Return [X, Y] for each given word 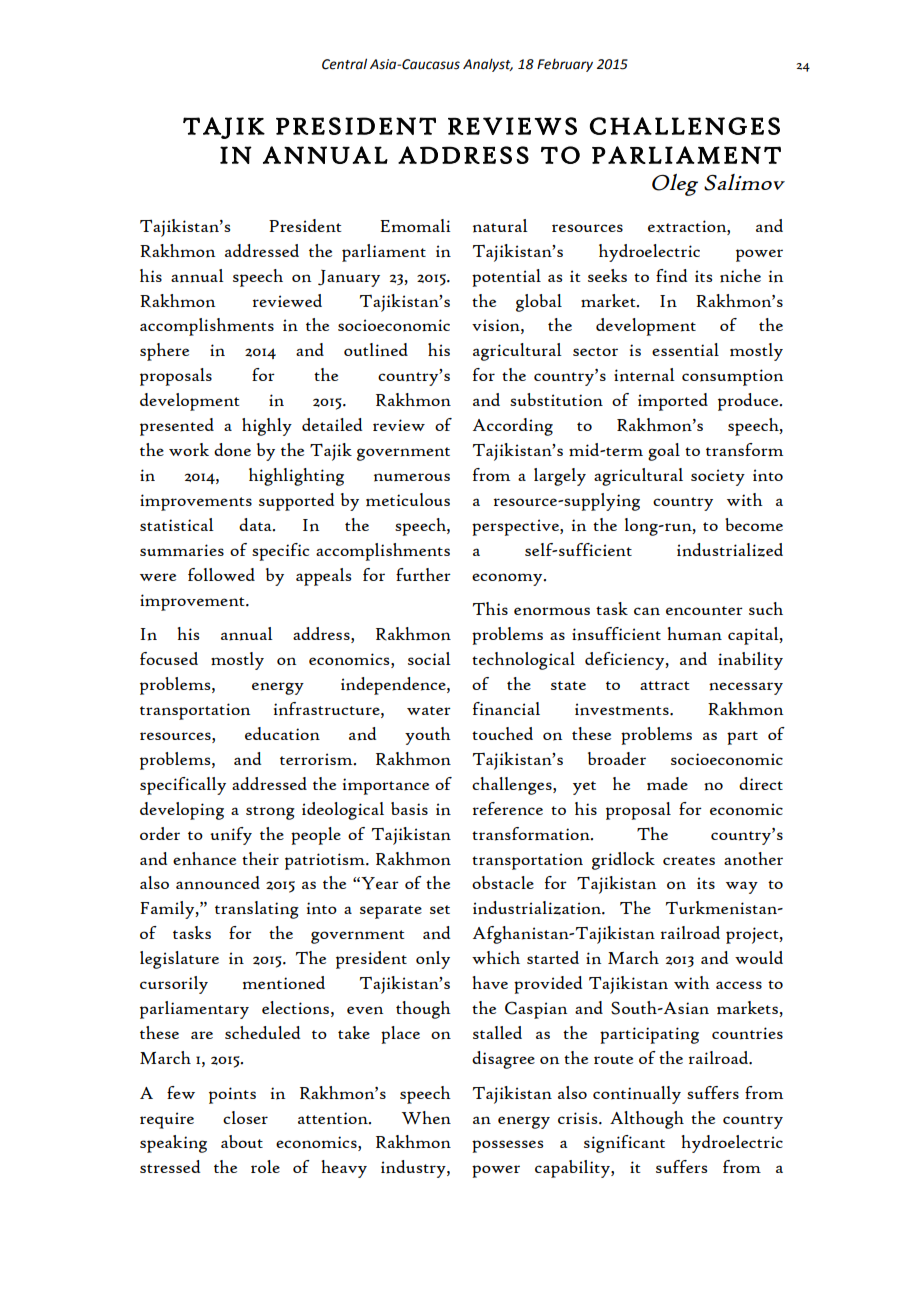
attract [665, 685]
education [282, 734]
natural [500, 226]
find [671, 276]
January [349, 278]
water [429, 710]
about [242, 1141]
